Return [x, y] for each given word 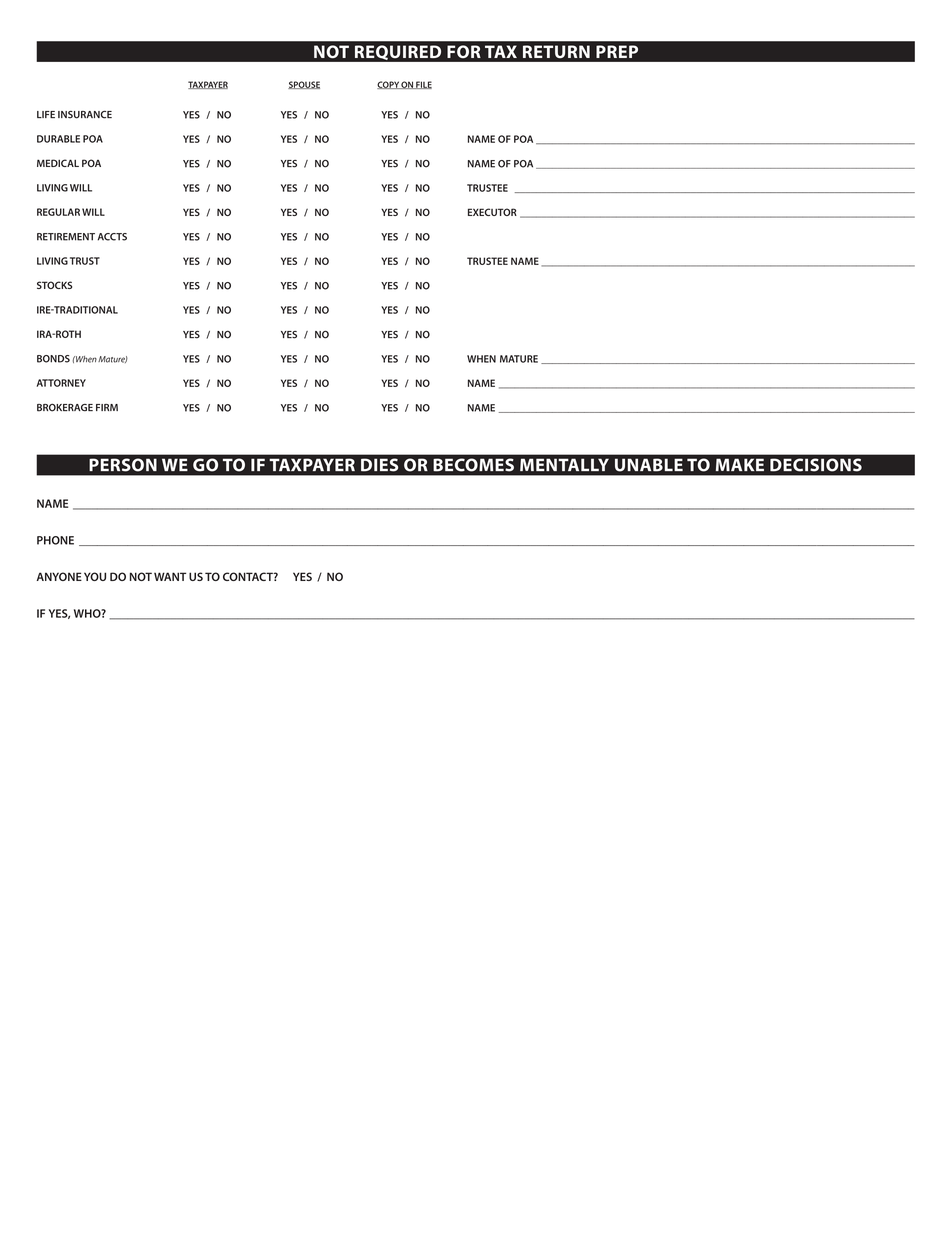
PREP [617, 51]
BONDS [53, 359]
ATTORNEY [61, 383]
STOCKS [54, 285]
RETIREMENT [66, 237]
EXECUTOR [492, 212]
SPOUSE [304, 85]
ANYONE [59, 576]
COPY [389, 85]
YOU [95, 576]
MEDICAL [58, 163]
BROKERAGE [65, 407]
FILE [423, 85]
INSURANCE [85, 114]
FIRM [107, 407]
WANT [170, 576]
